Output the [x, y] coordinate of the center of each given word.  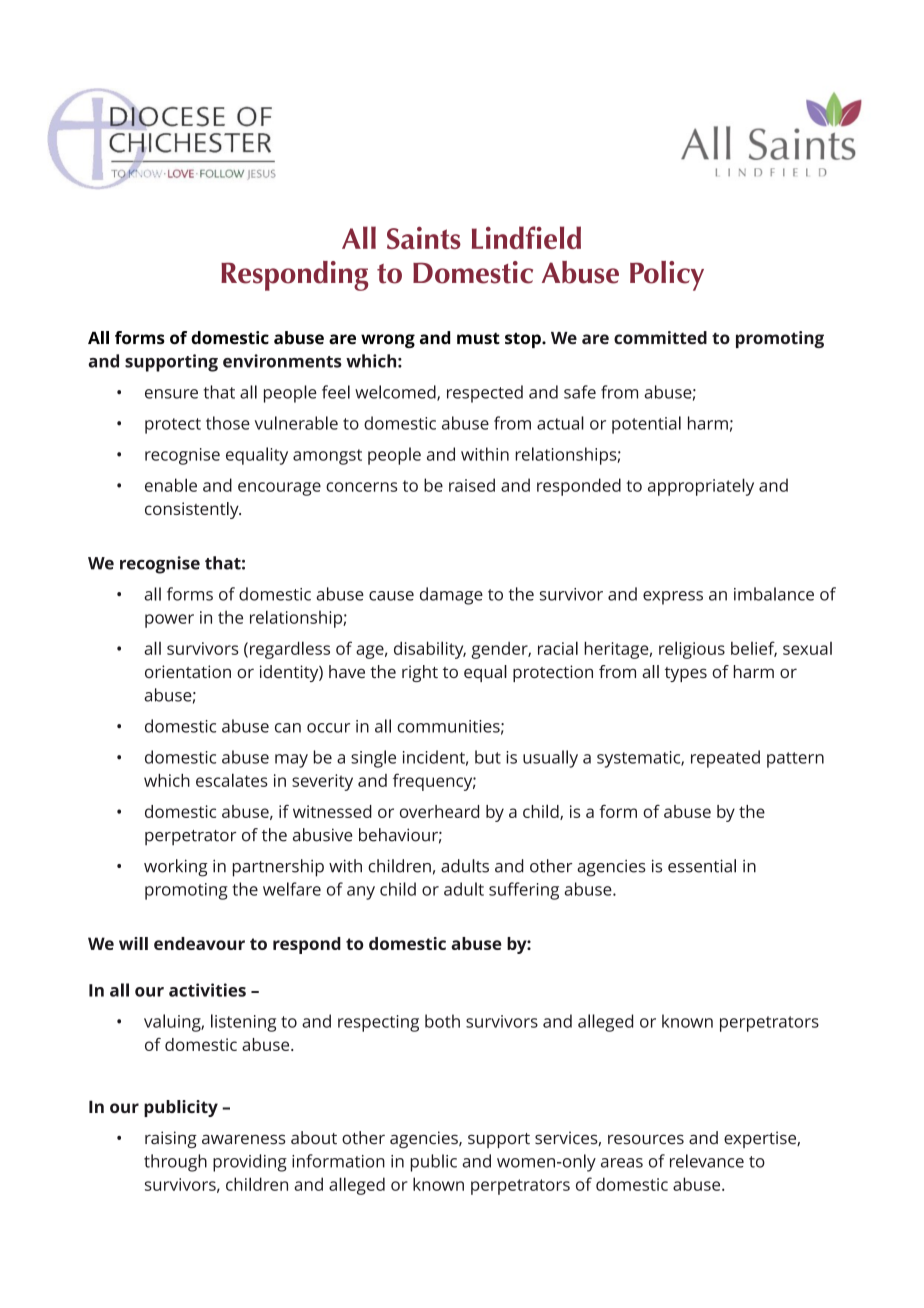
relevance [707, 1161]
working [176, 868]
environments [282, 361]
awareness [244, 1139]
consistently [193, 510]
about [314, 1138]
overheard [439, 811]
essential [702, 866]
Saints [424, 237]
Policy [667, 276]
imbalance [774, 594]
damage [451, 596]
